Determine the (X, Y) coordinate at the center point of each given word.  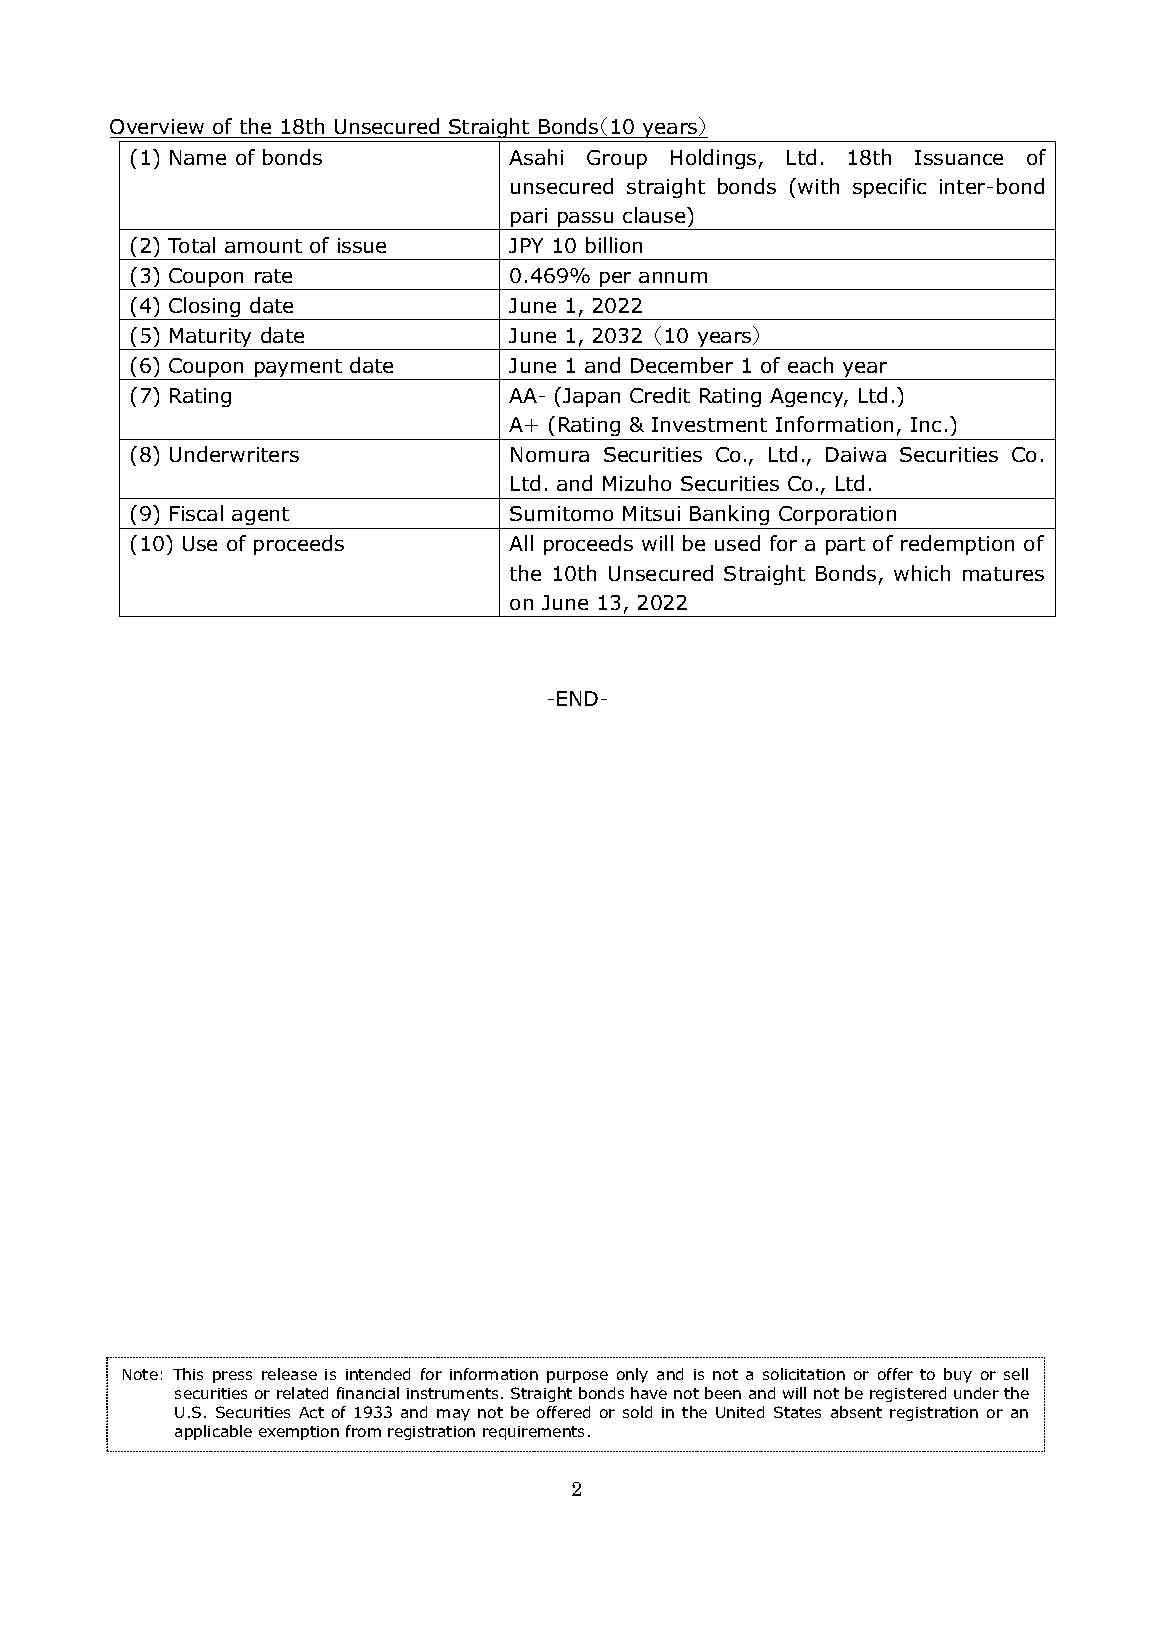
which (922, 573)
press (232, 1377)
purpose (577, 1377)
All (521, 543)
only (632, 1375)
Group (617, 159)
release (289, 1374)
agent (261, 518)
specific (889, 188)
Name (198, 157)
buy (958, 1375)
